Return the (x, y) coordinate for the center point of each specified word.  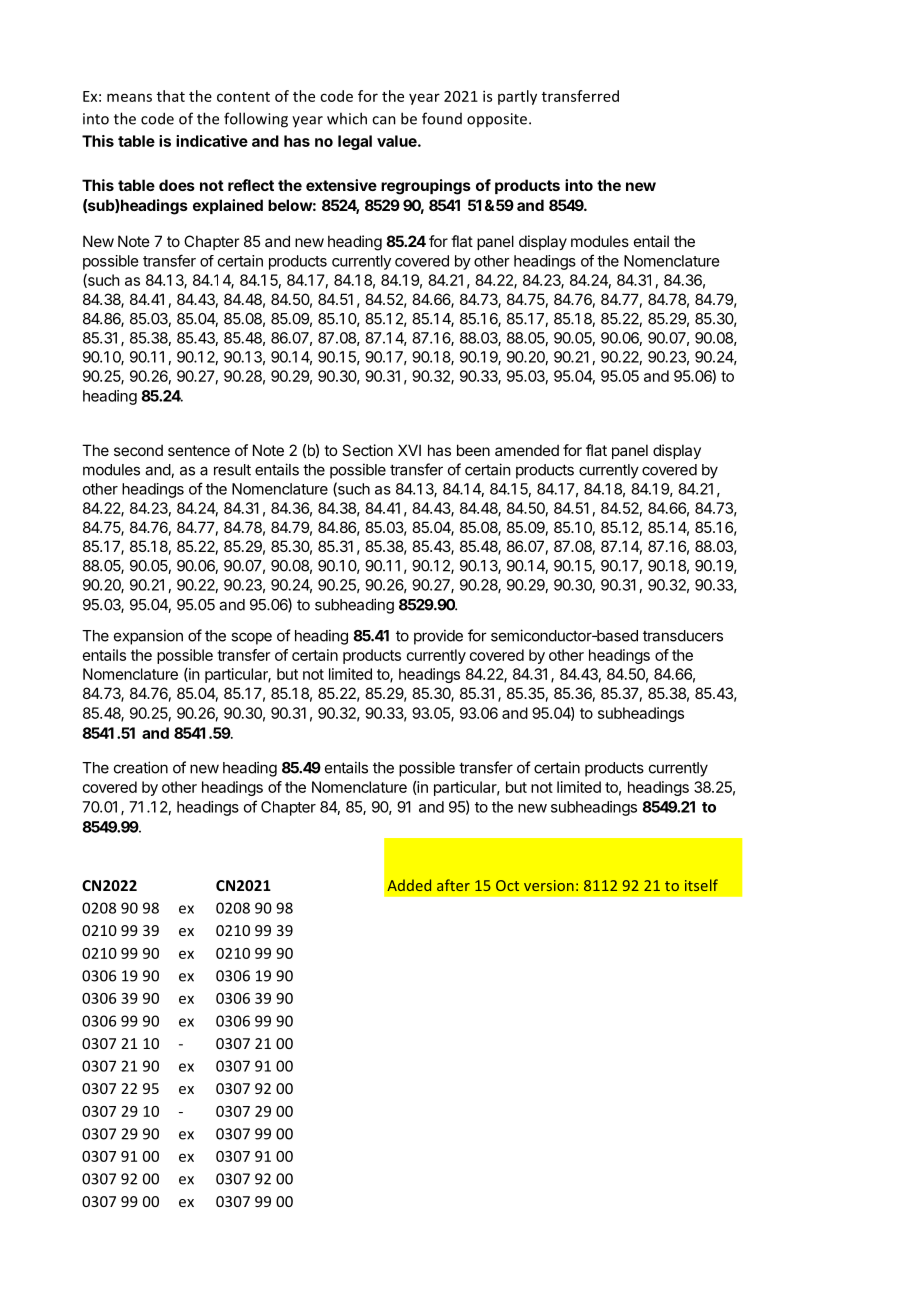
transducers (683, 636)
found (442, 118)
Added (409, 885)
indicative (212, 141)
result (232, 470)
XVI (409, 450)
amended (527, 450)
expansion (148, 637)
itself (701, 885)
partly (517, 97)
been (473, 450)
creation (141, 767)
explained (228, 206)
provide (438, 637)
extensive (341, 185)
